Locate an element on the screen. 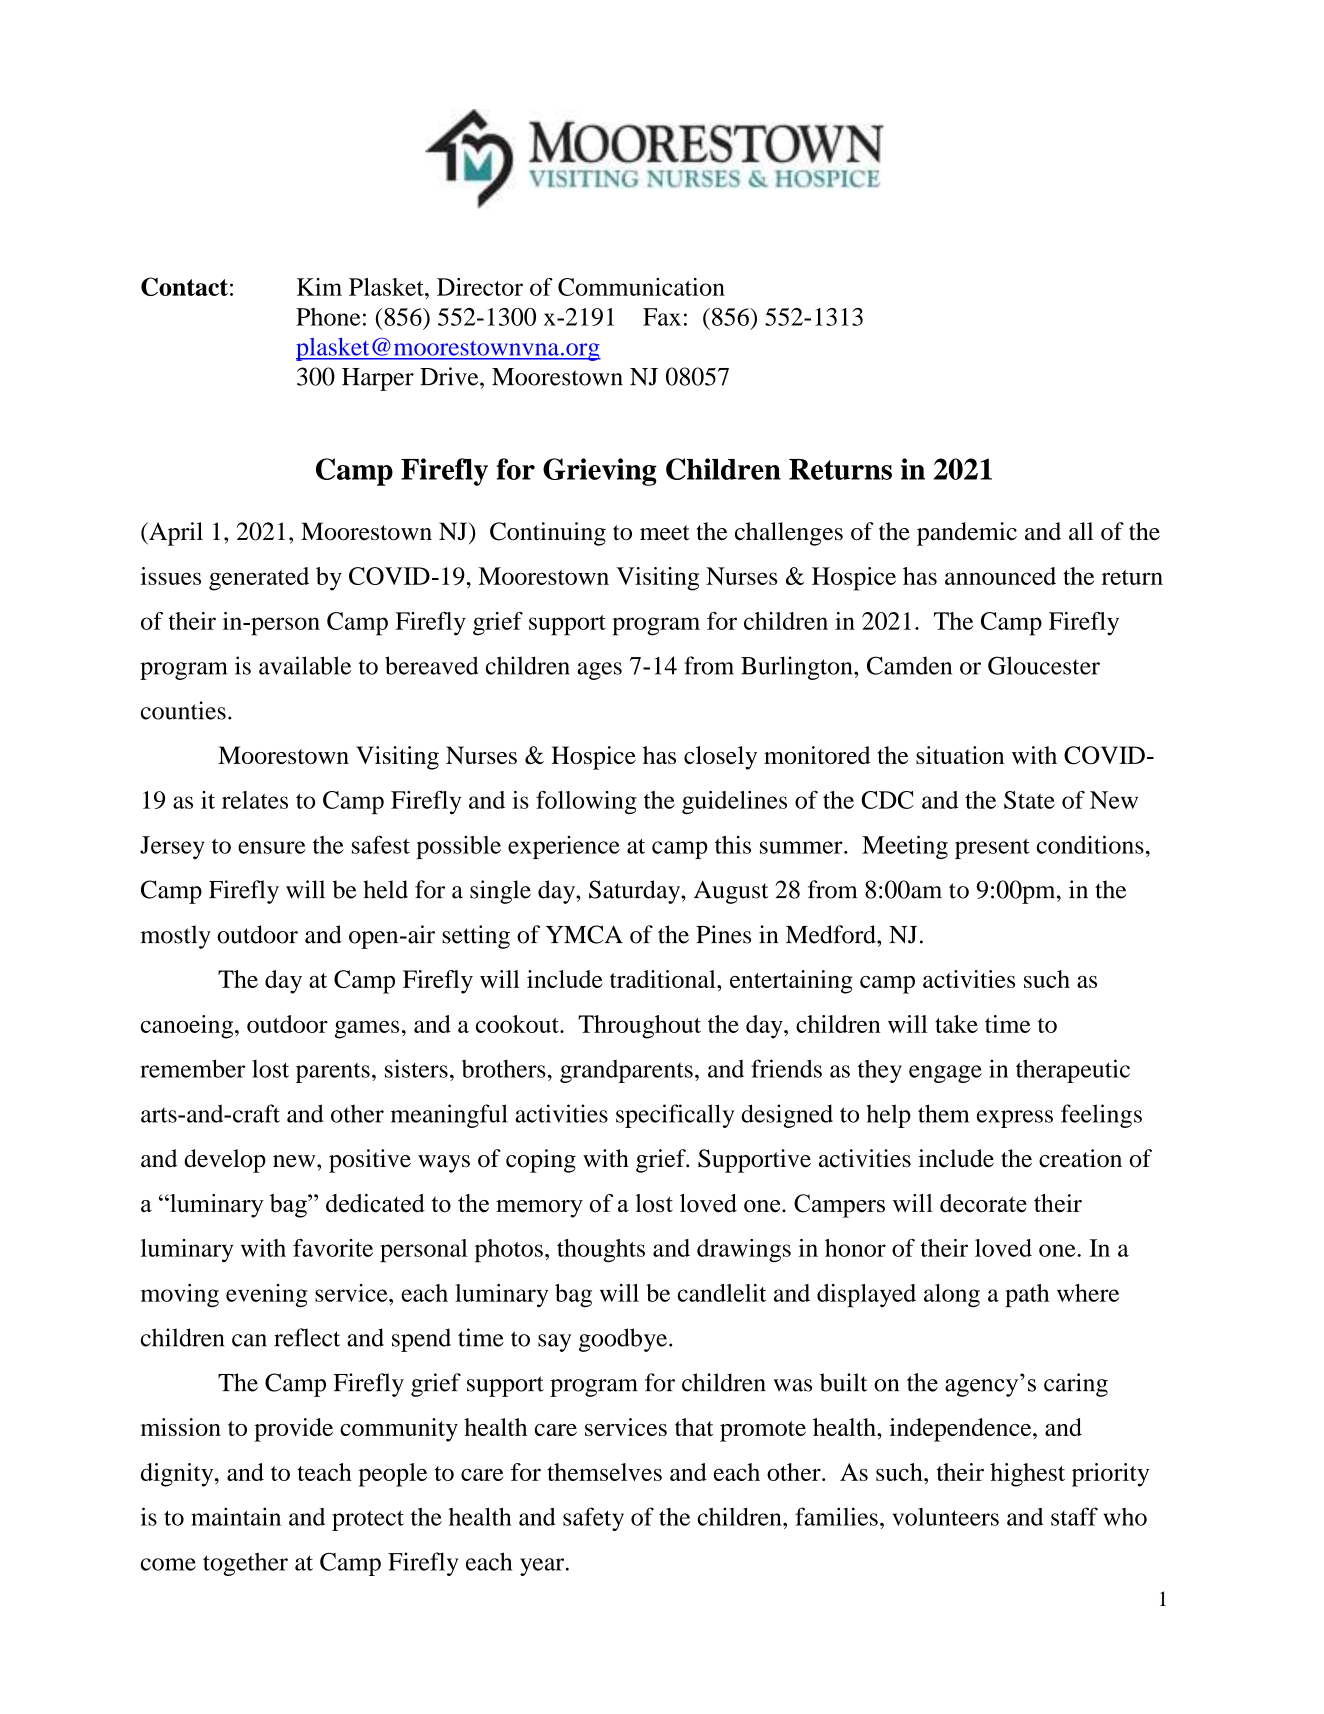  pandemic is located at coordinates (967, 534).
